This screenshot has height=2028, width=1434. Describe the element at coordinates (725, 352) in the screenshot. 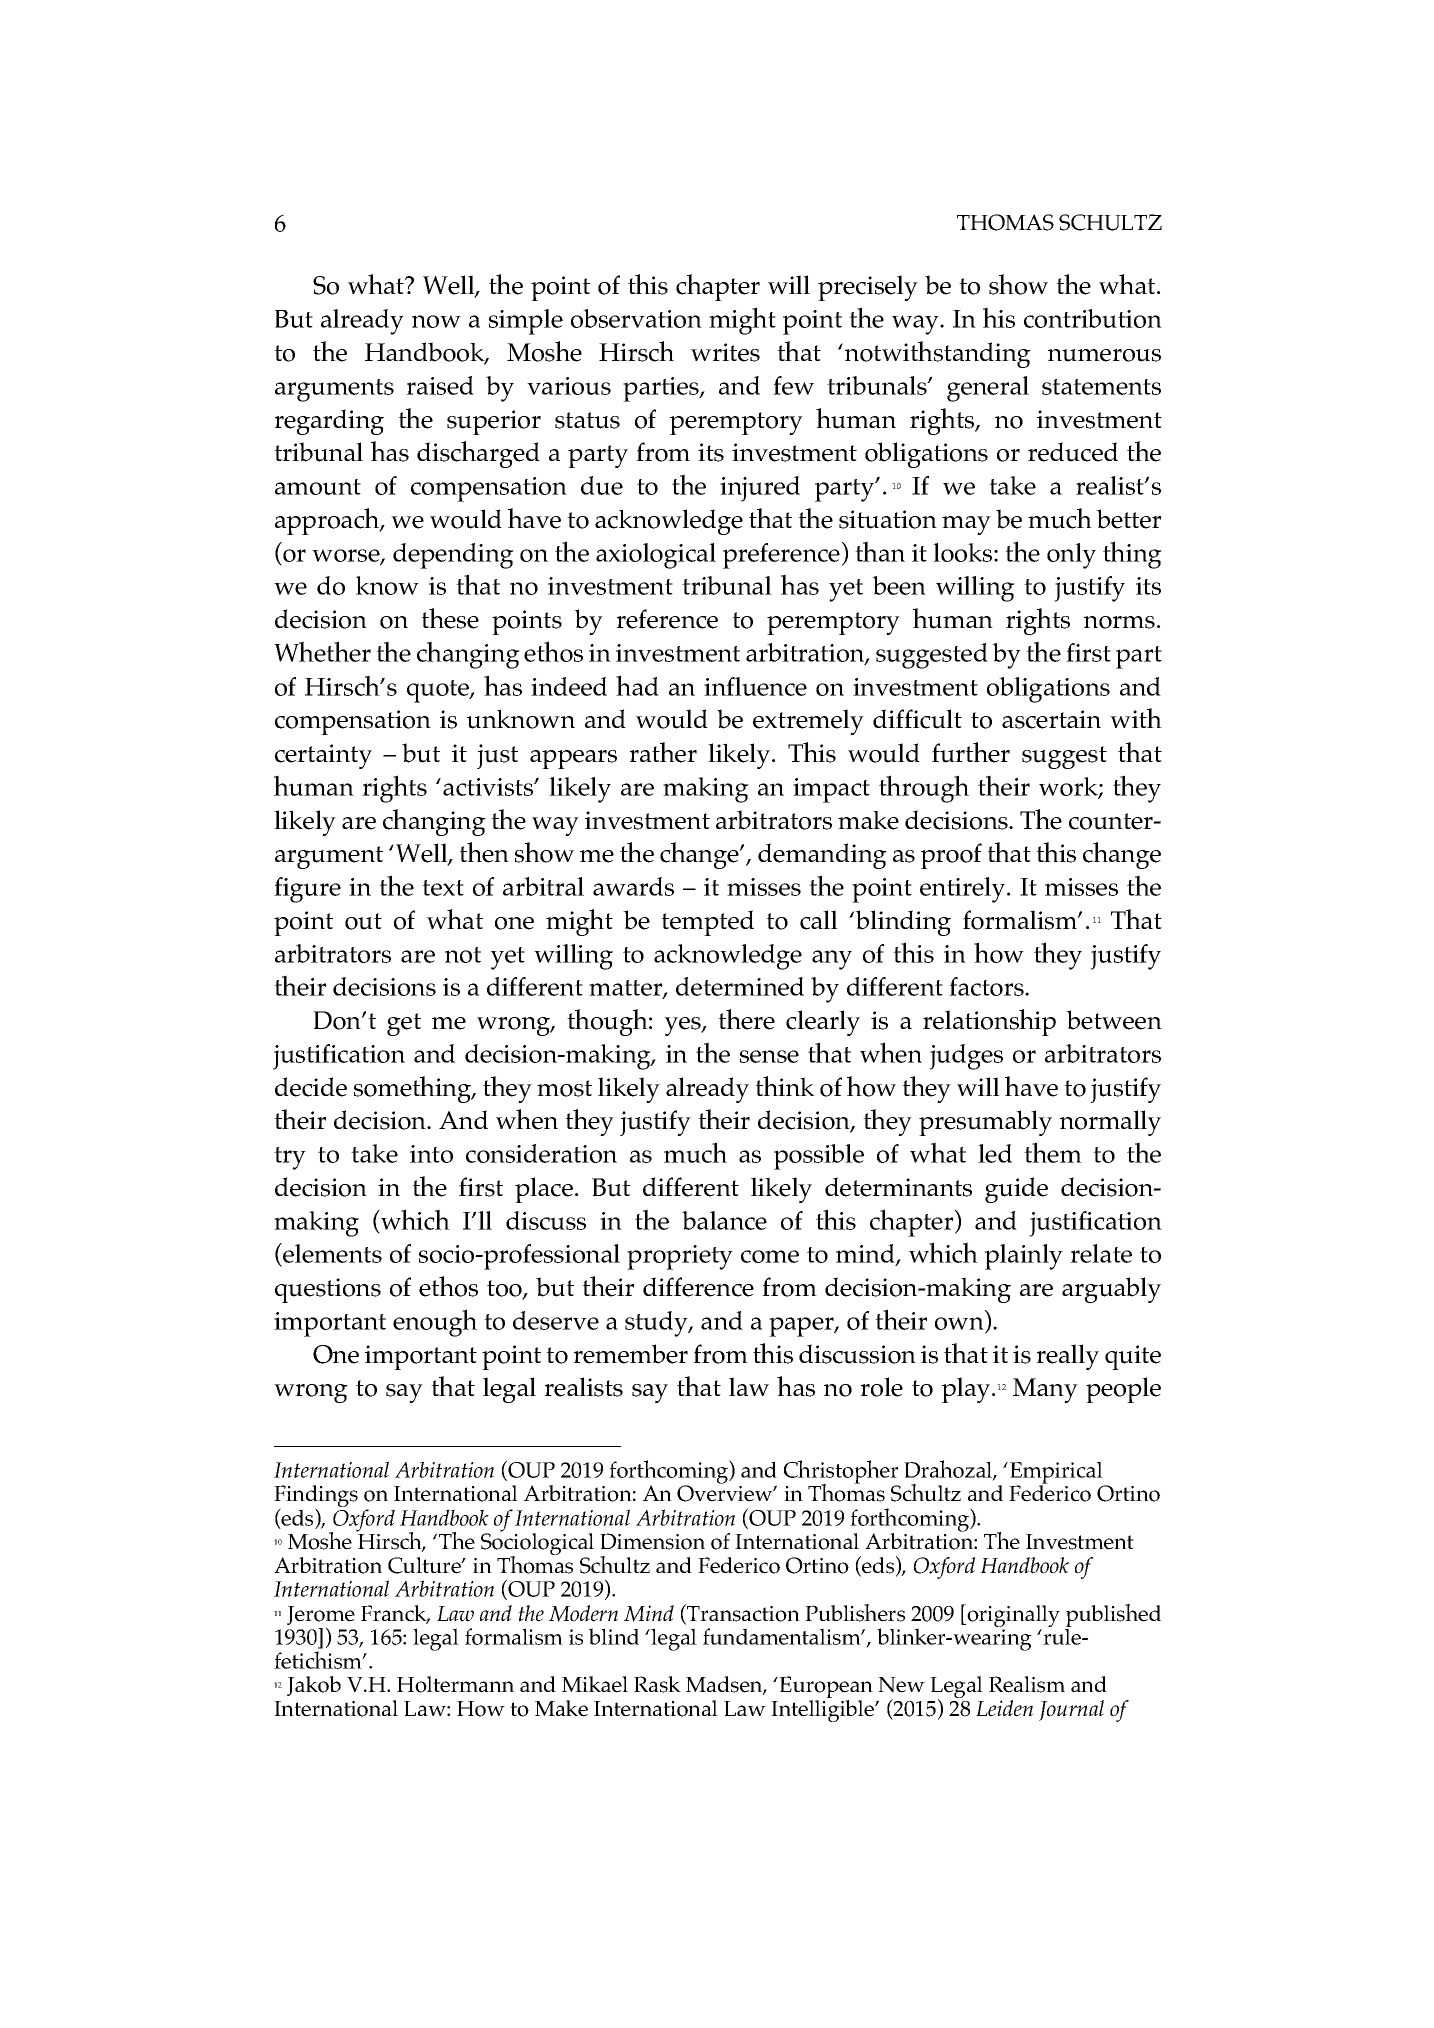

I see `writes` at that location.
